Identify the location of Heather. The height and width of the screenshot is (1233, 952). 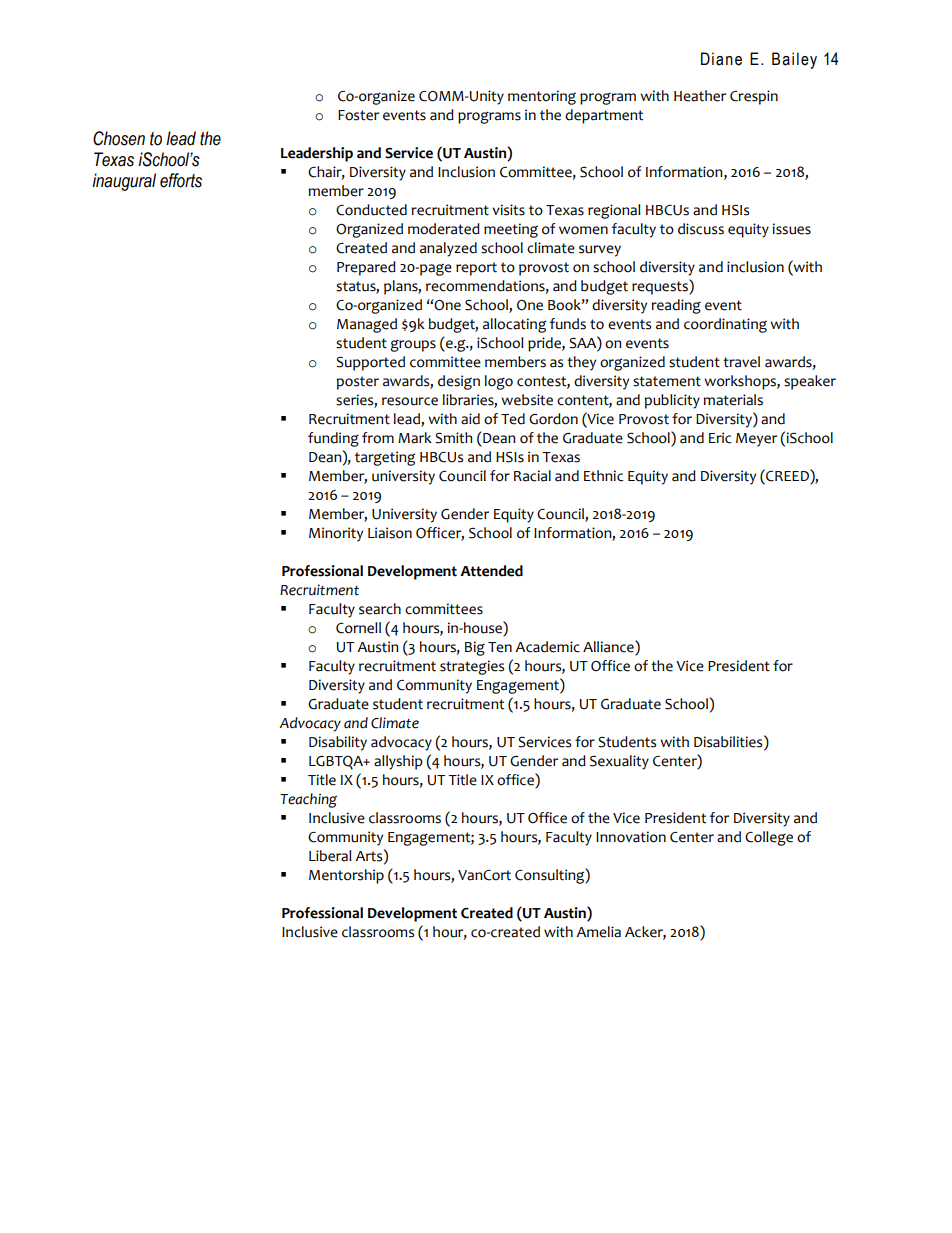
(700, 96).
